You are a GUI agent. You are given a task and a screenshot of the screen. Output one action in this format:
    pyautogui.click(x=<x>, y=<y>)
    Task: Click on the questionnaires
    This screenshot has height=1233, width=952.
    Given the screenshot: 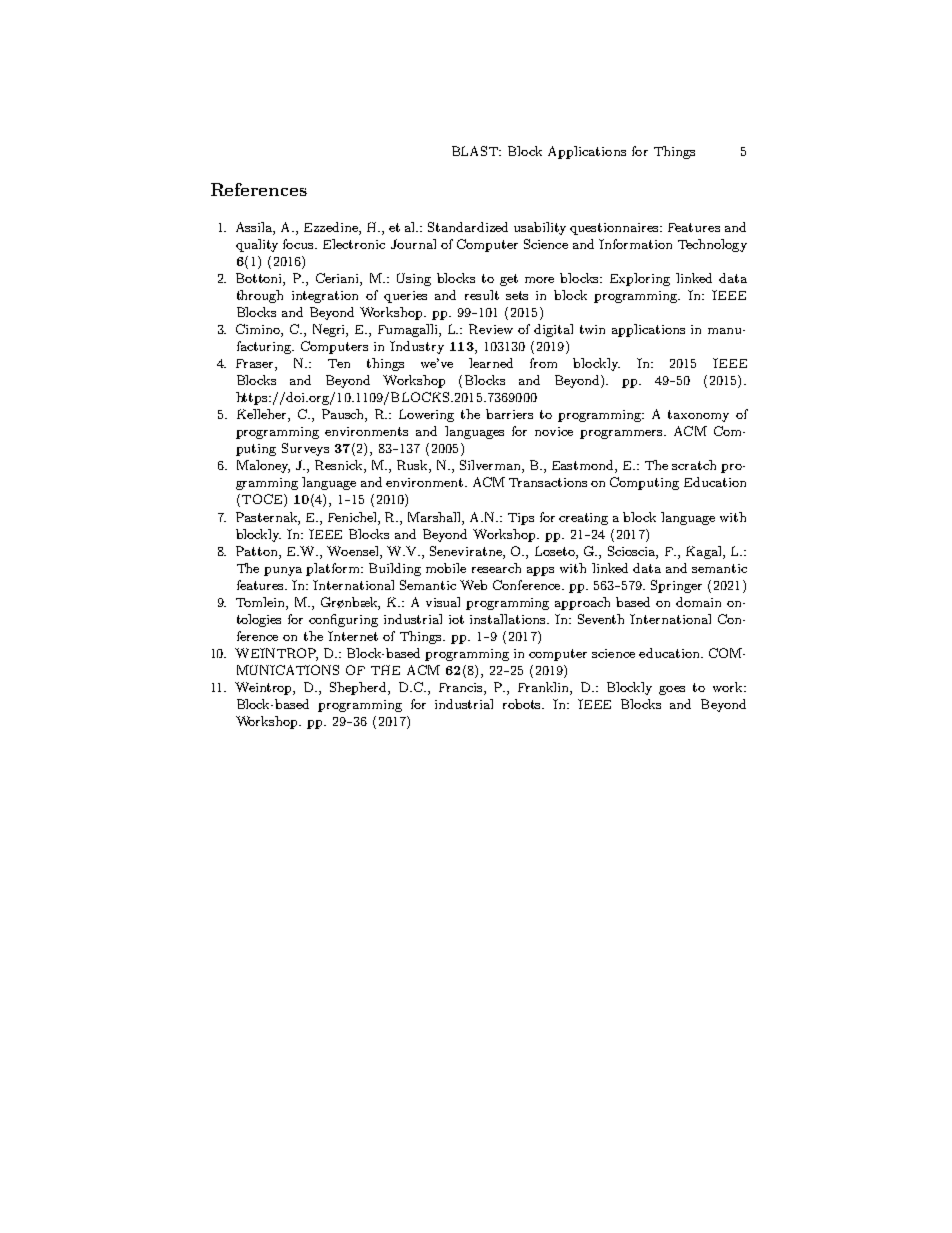 What is the action you would take?
    pyautogui.click(x=615, y=229)
